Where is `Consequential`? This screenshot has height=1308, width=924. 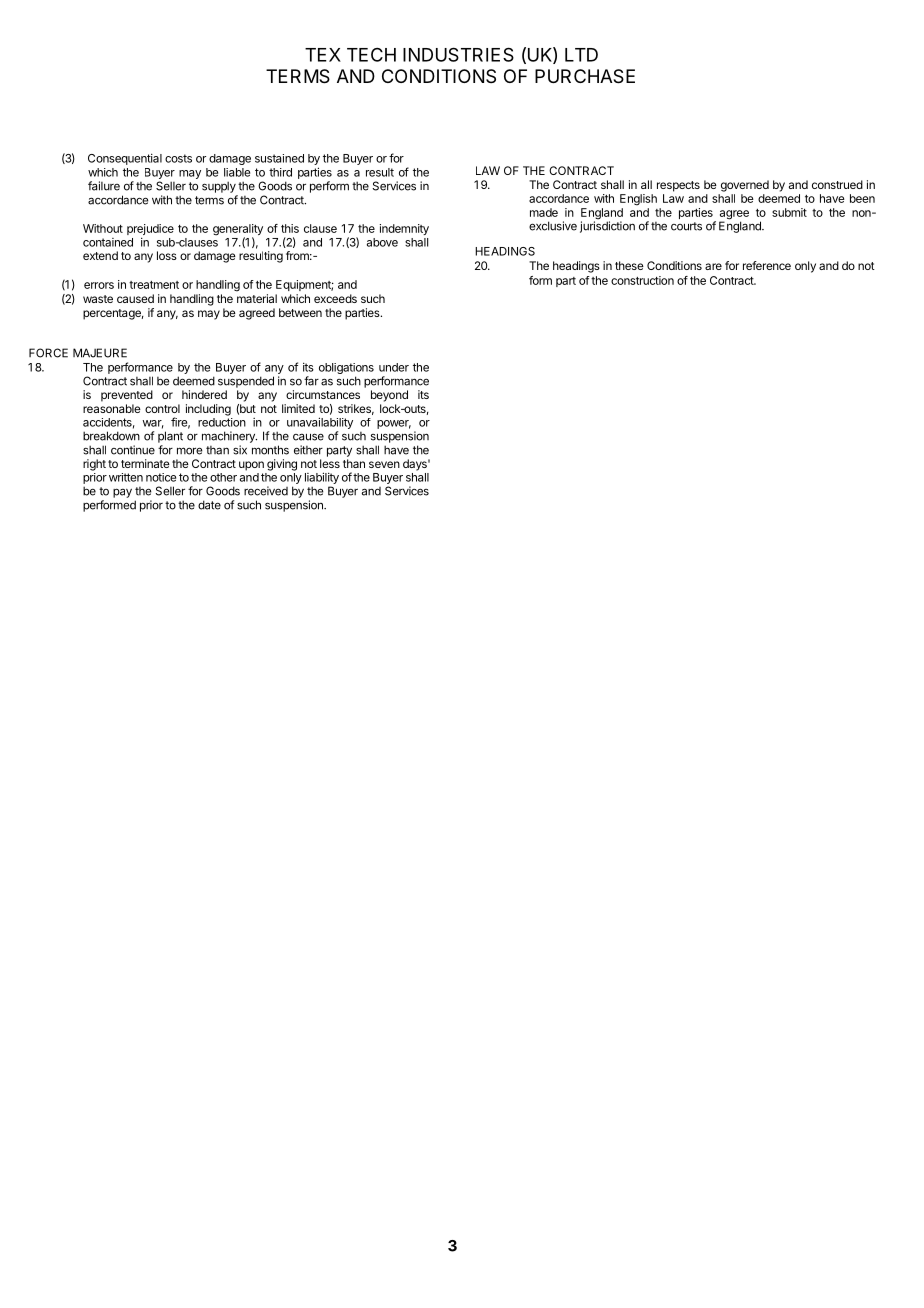
Consequential is located at coordinates (125, 159).
